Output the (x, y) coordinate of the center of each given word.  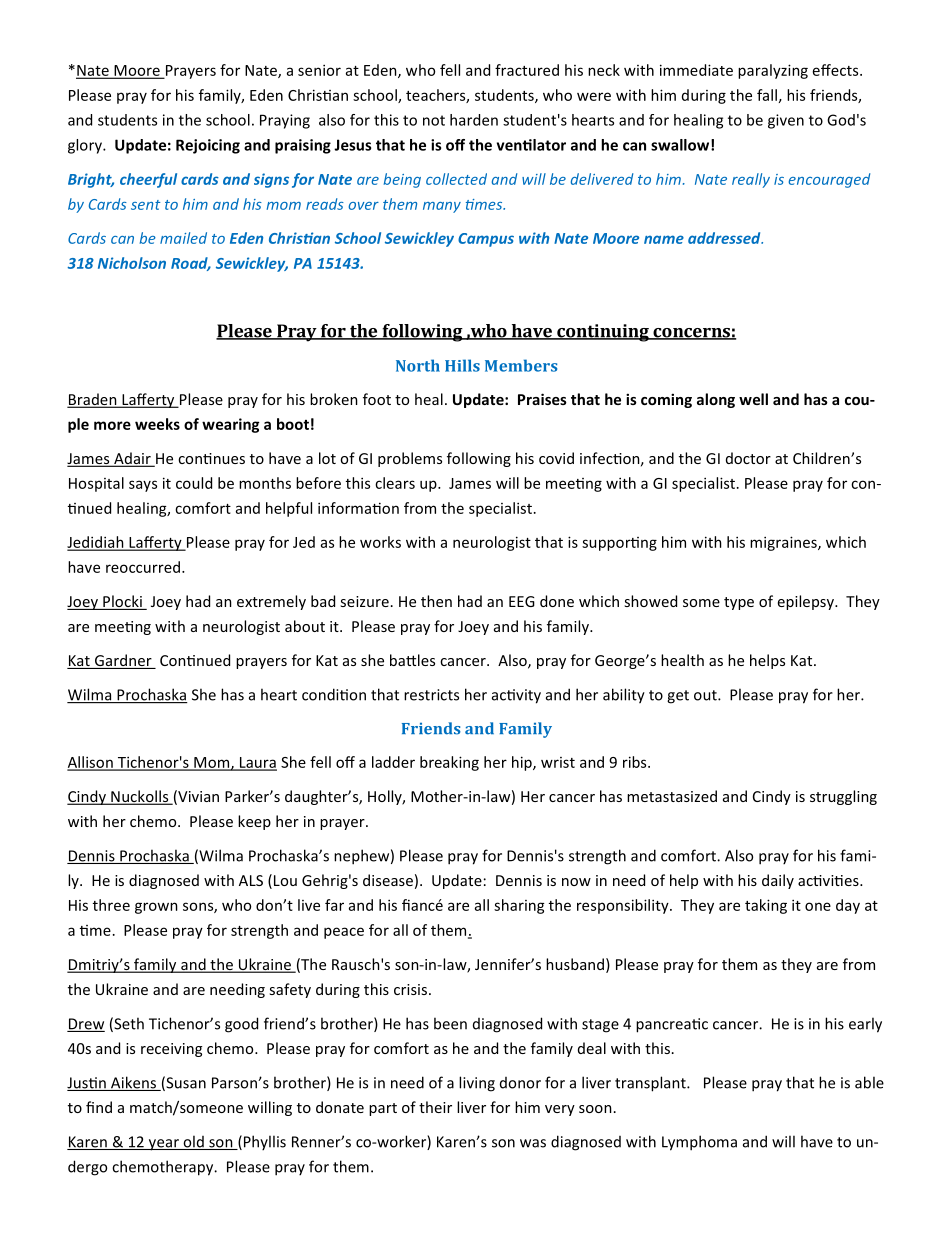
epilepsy (807, 602)
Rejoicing (208, 146)
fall (767, 95)
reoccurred (143, 567)
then (436, 601)
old (193, 1142)
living (477, 1084)
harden (474, 120)
